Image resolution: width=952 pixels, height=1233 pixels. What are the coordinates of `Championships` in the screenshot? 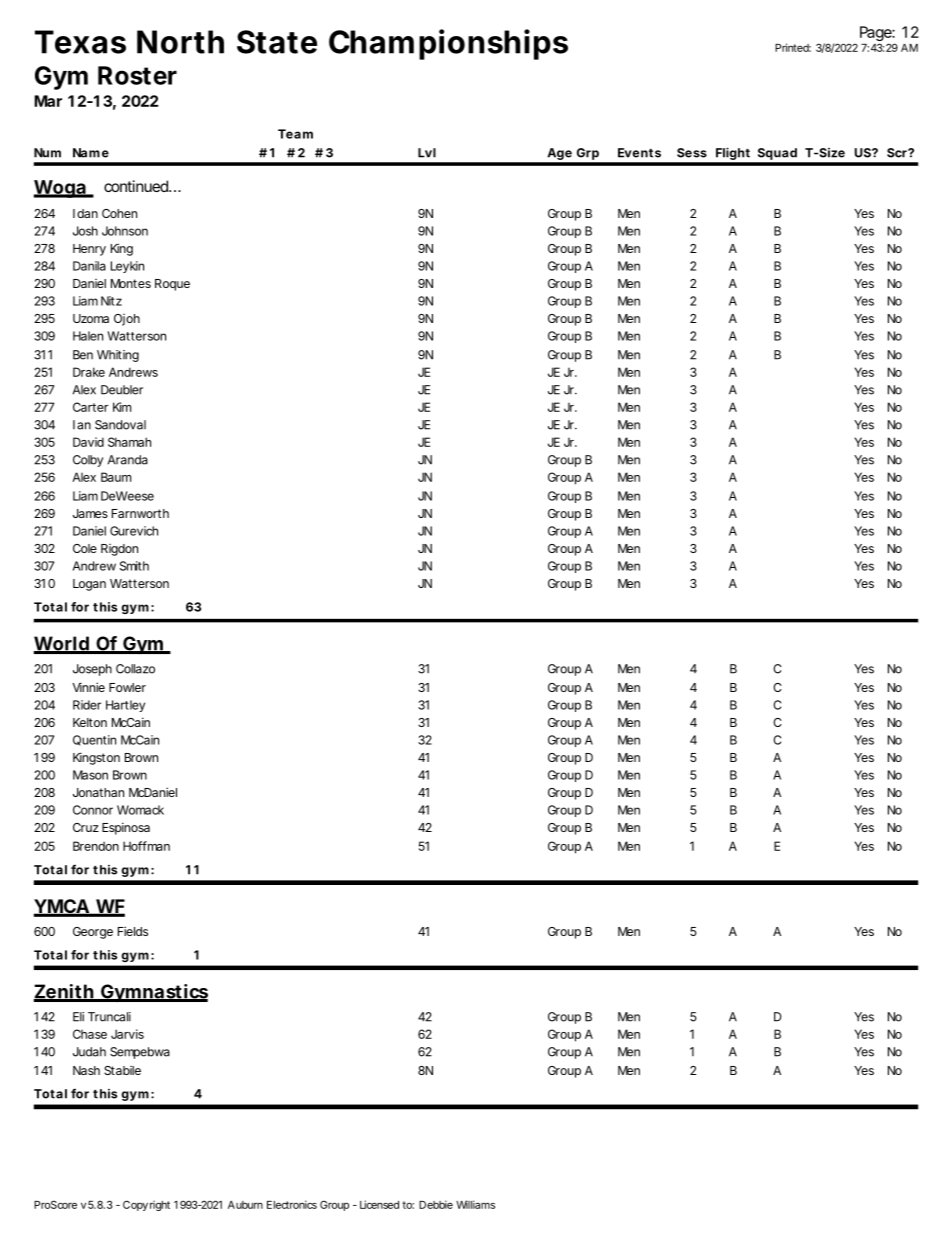 It's located at (448, 44).
